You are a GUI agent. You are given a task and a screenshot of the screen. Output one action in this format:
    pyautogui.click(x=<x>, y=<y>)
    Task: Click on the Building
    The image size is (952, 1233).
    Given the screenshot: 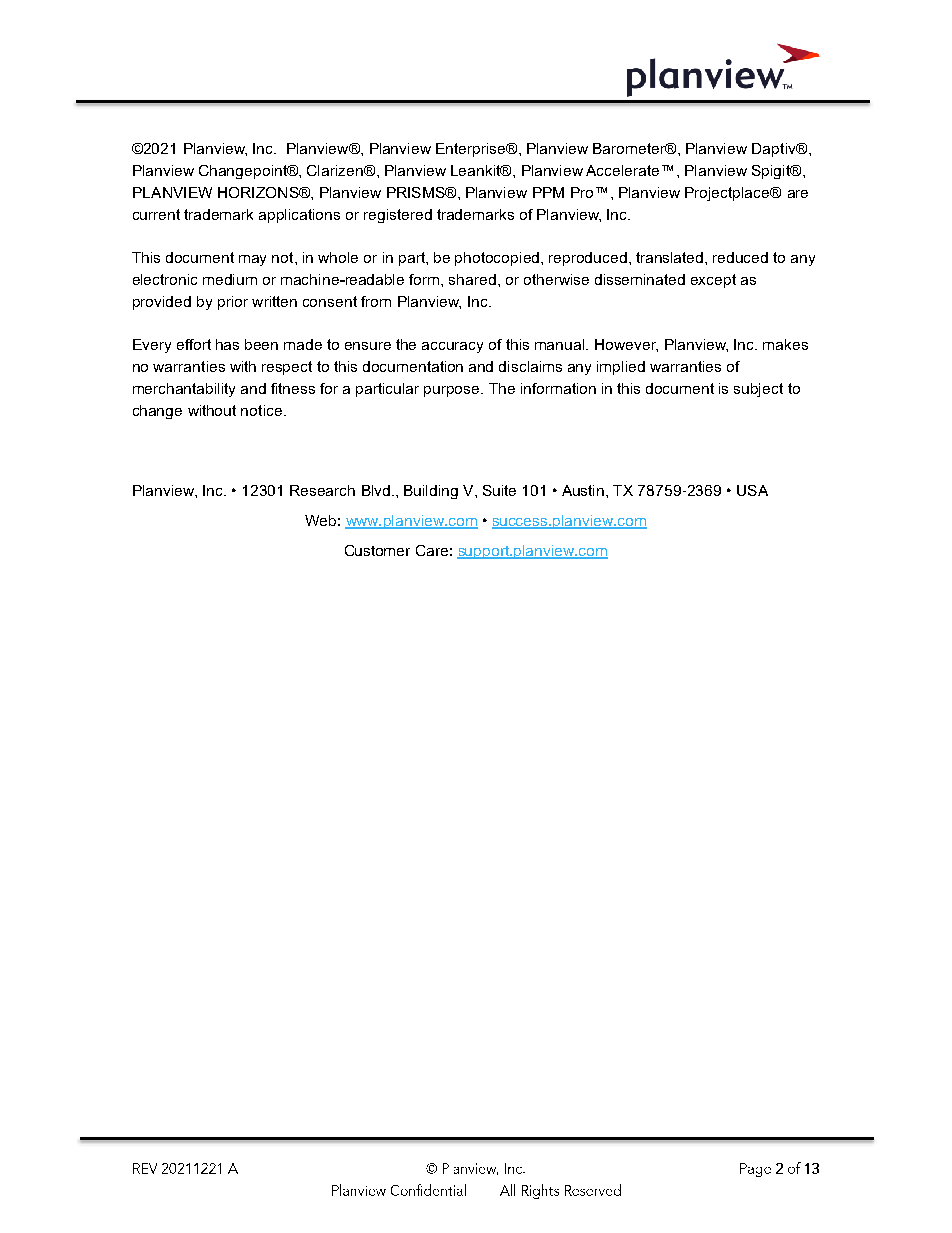 What is the action you would take?
    pyautogui.click(x=431, y=492)
